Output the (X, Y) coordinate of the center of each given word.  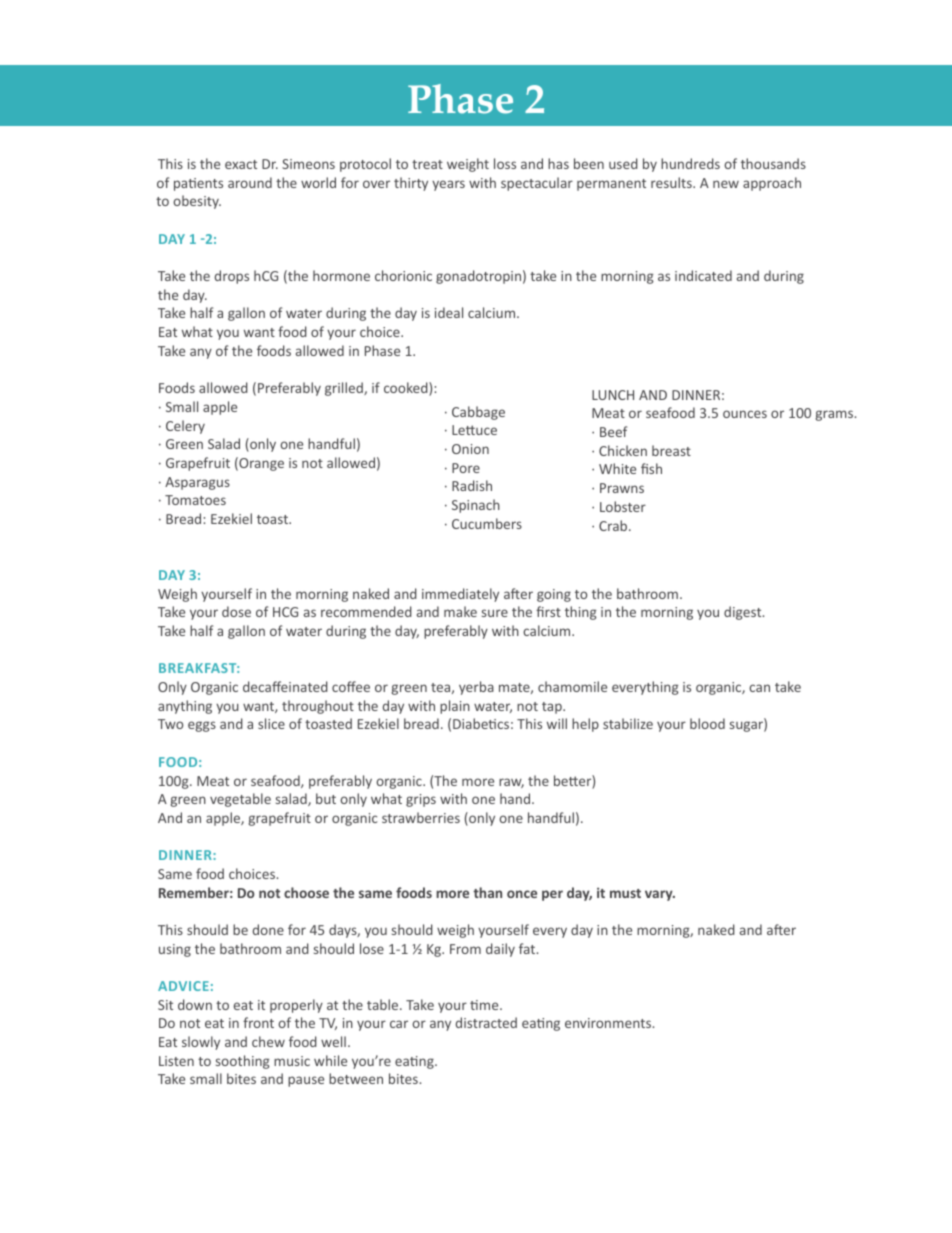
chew (268, 1041)
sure (495, 613)
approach (772, 184)
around (250, 182)
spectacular (537, 184)
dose (236, 611)
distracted (486, 1022)
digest (744, 613)
